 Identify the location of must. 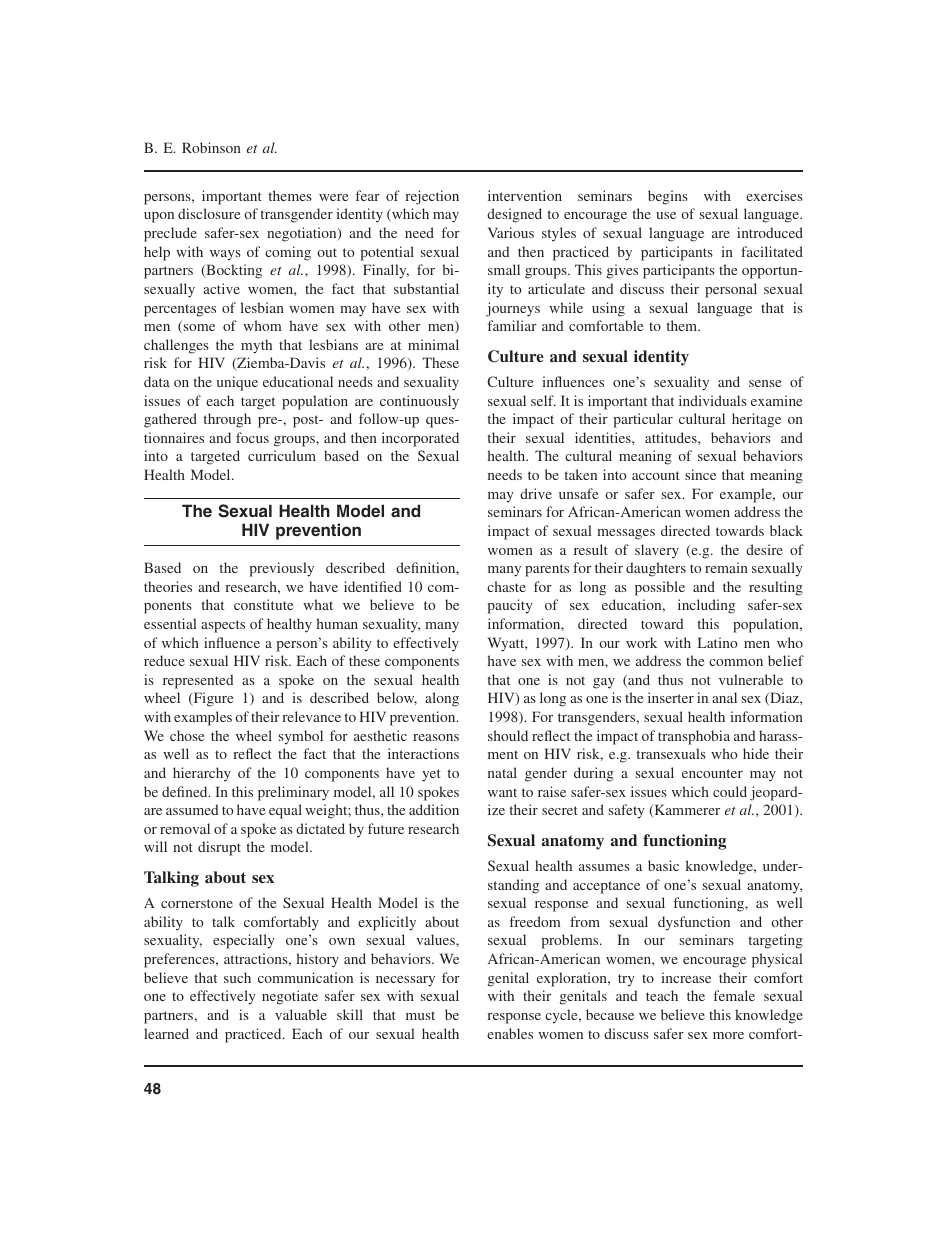
(420, 1015).
